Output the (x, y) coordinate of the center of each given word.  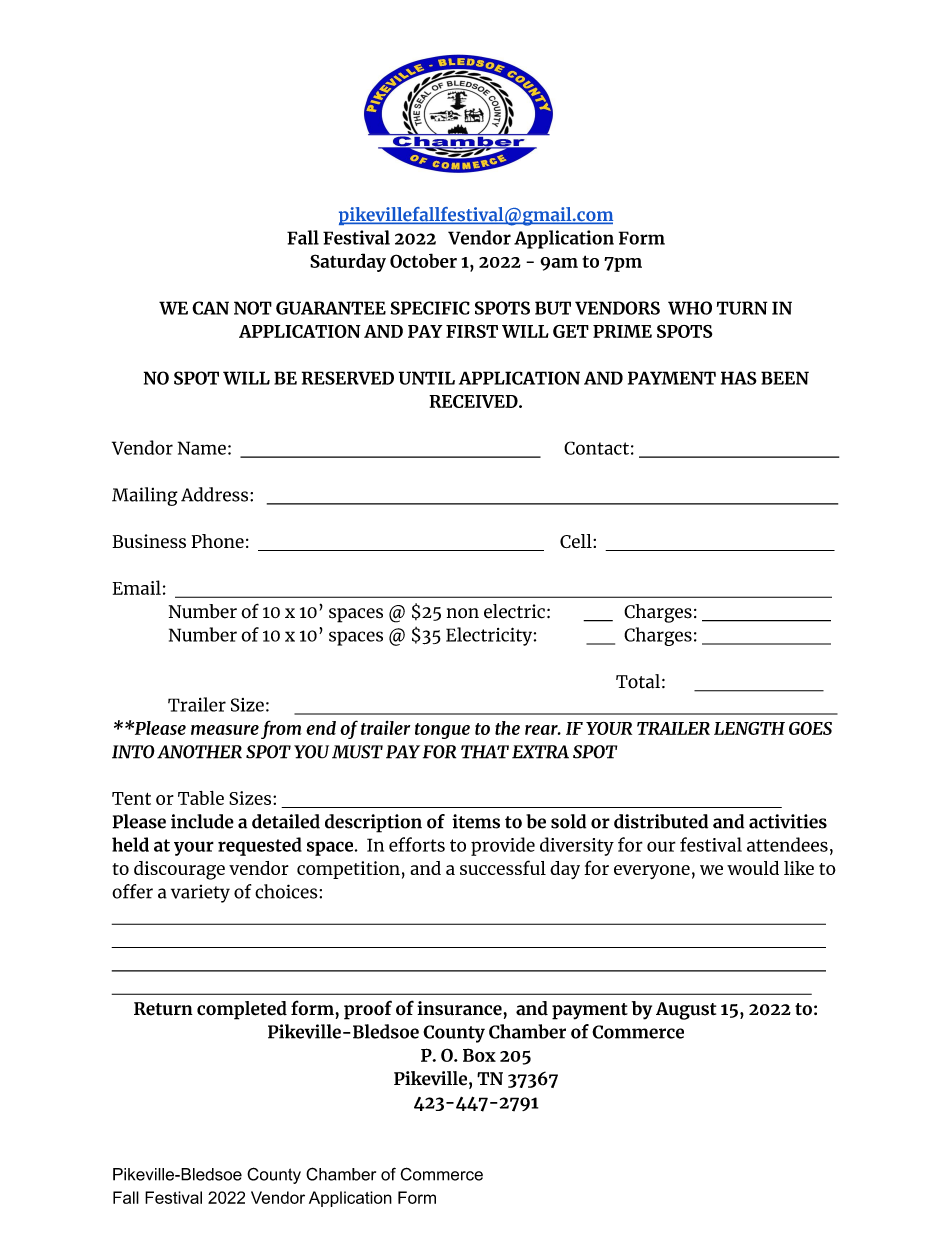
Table (201, 798)
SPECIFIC (430, 308)
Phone (217, 541)
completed (242, 1010)
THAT (485, 752)
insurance (460, 1008)
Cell (577, 541)
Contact (596, 448)
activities (788, 821)
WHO (690, 308)
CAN (210, 308)
